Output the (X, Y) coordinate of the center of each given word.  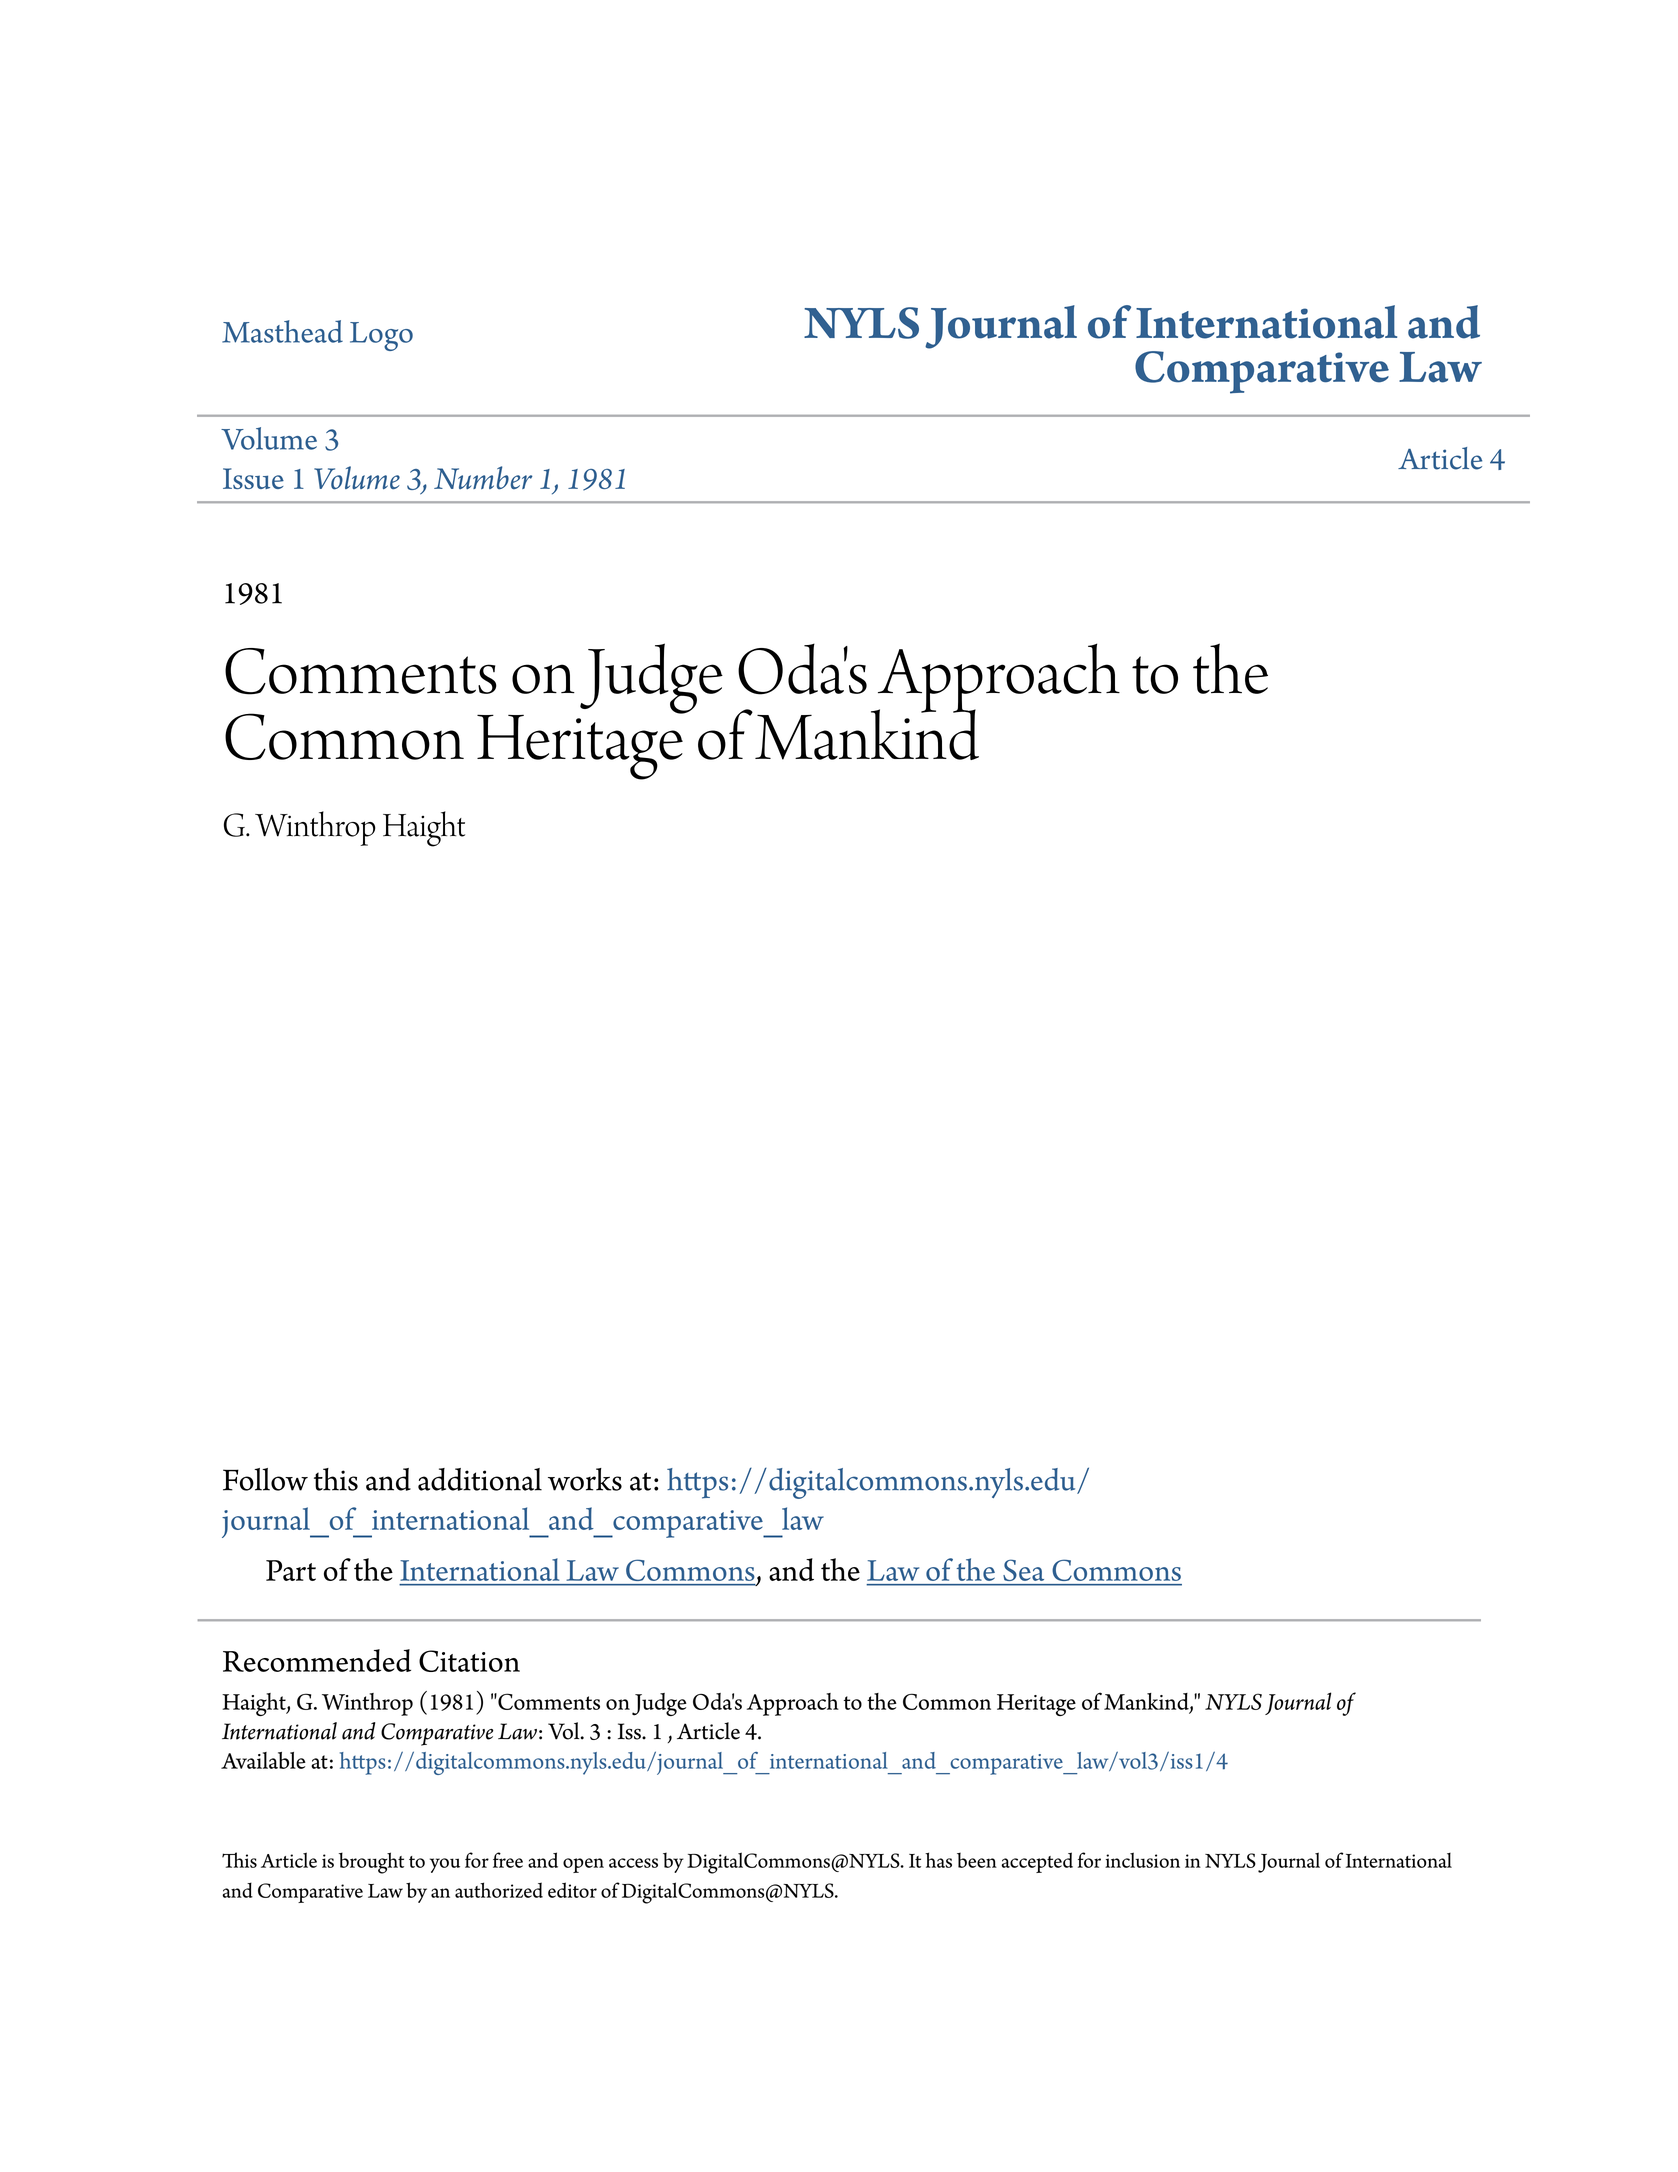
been (977, 1860)
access (633, 1863)
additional (480, 1479)
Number (483, 478)
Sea (1024, 1570)
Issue (253, 478)
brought (371, 1863)
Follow (265, 1479)
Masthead (282, 331)
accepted (1037, 1862)
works (585, 1479)
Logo (381, 336)
